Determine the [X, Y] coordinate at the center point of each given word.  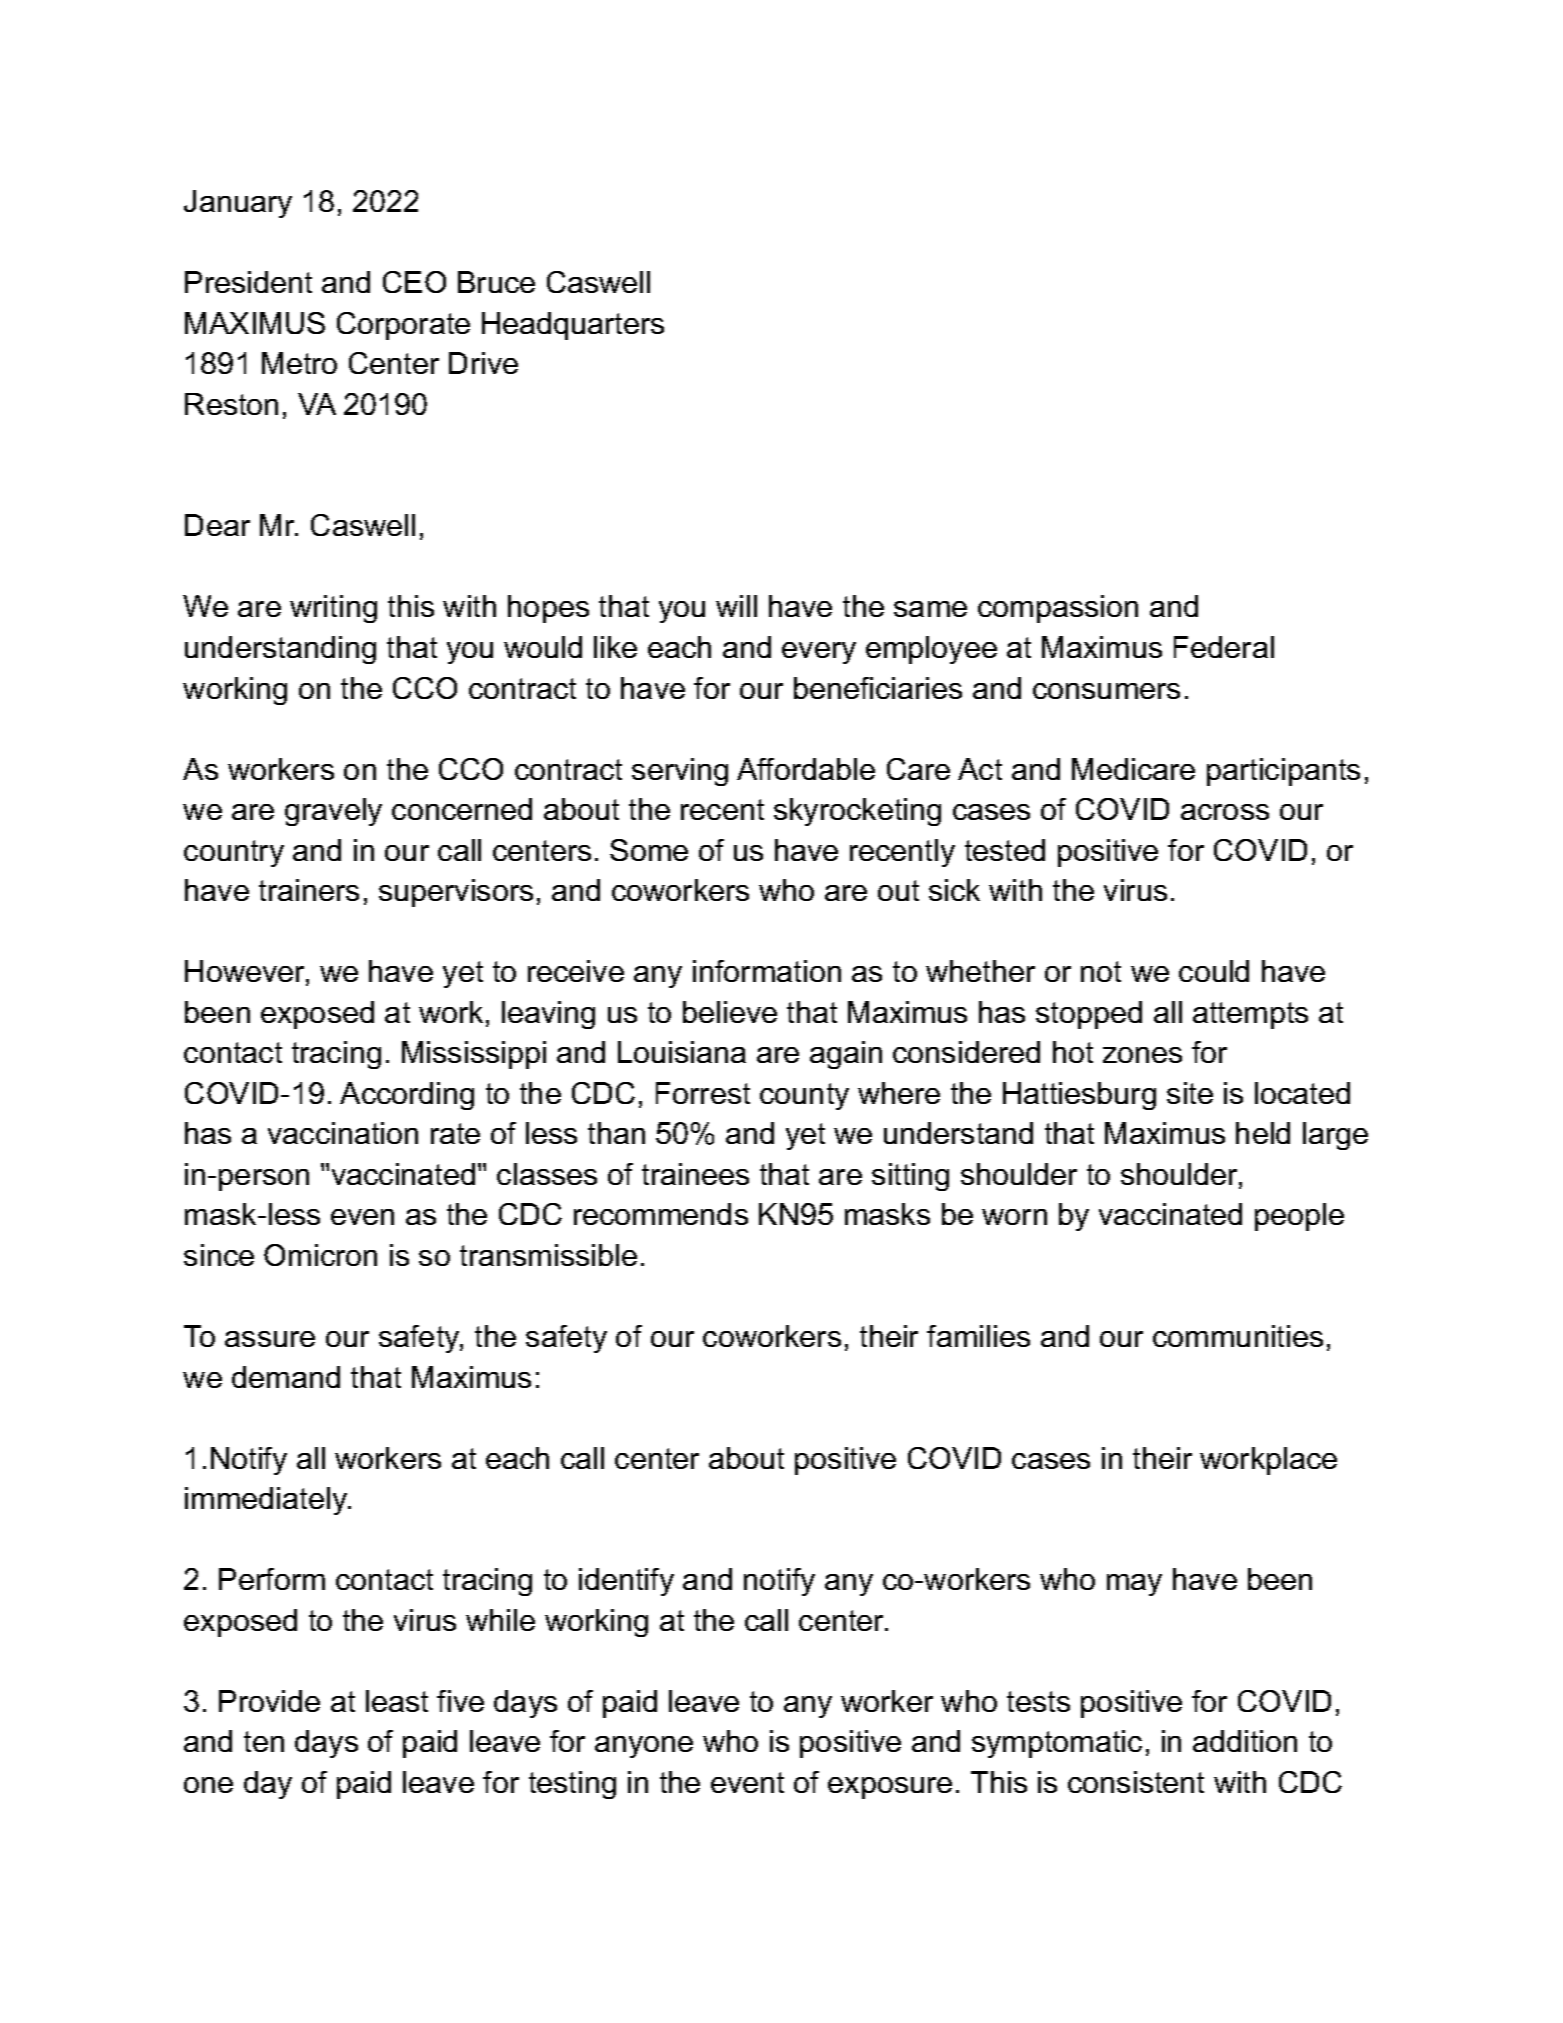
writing [333, 609]
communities [1238, 1336]
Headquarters [573, 326]
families [978, 1336]
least [397, 1701]
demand [286, 1377]
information [767, 971]
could [1214, 971]
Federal [1224, 647]
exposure [890, 1788]
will [736, 606]
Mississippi [474, 1055]
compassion [1058, 609]
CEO [414, 282]
